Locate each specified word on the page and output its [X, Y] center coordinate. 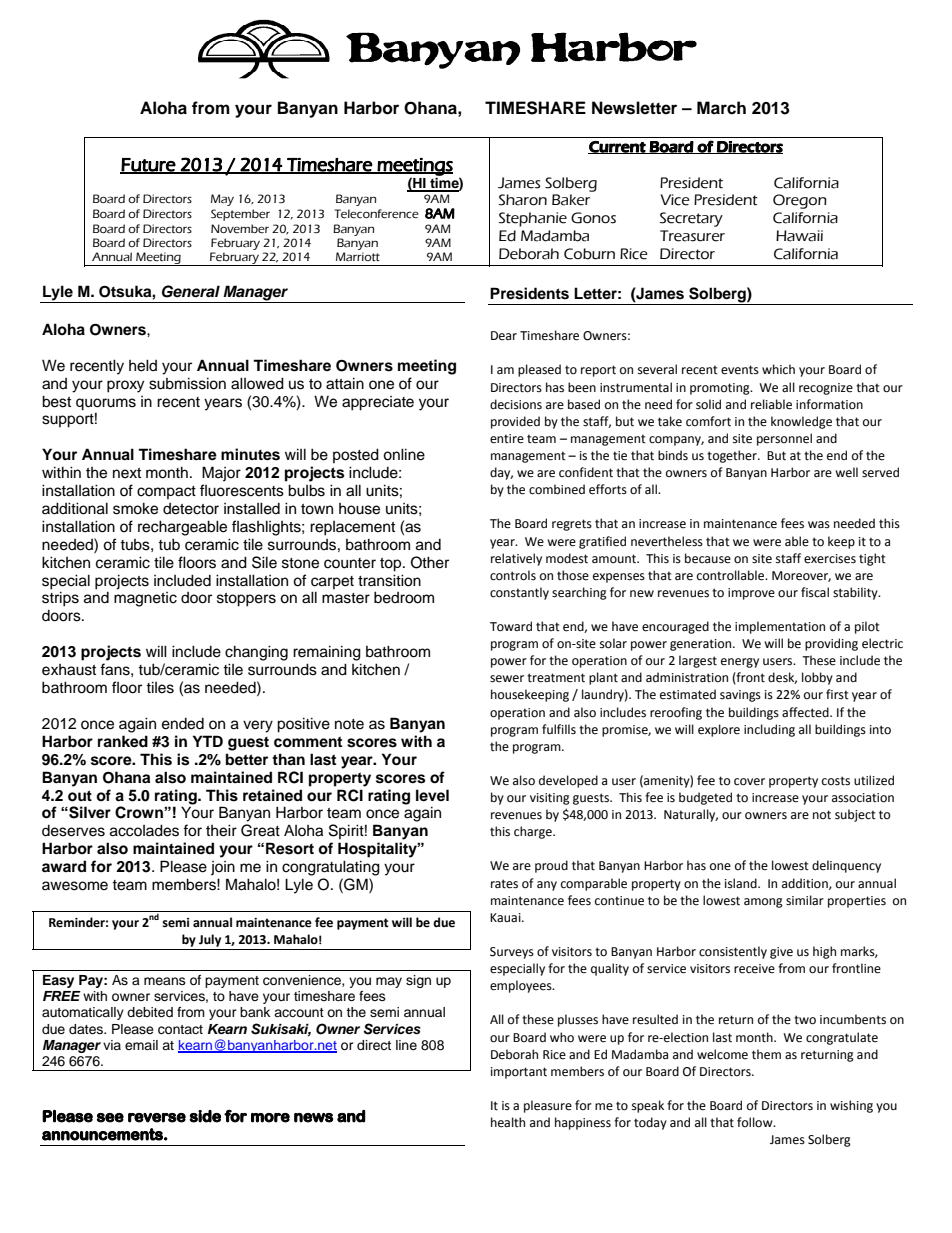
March [721, 108]
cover [749, 782]
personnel [784, 439]
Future [148, 166]
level [432, 795]
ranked [123, 741]
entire [507, 439]
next [127, 473]
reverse [157, 1118]
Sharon [522, 200]
